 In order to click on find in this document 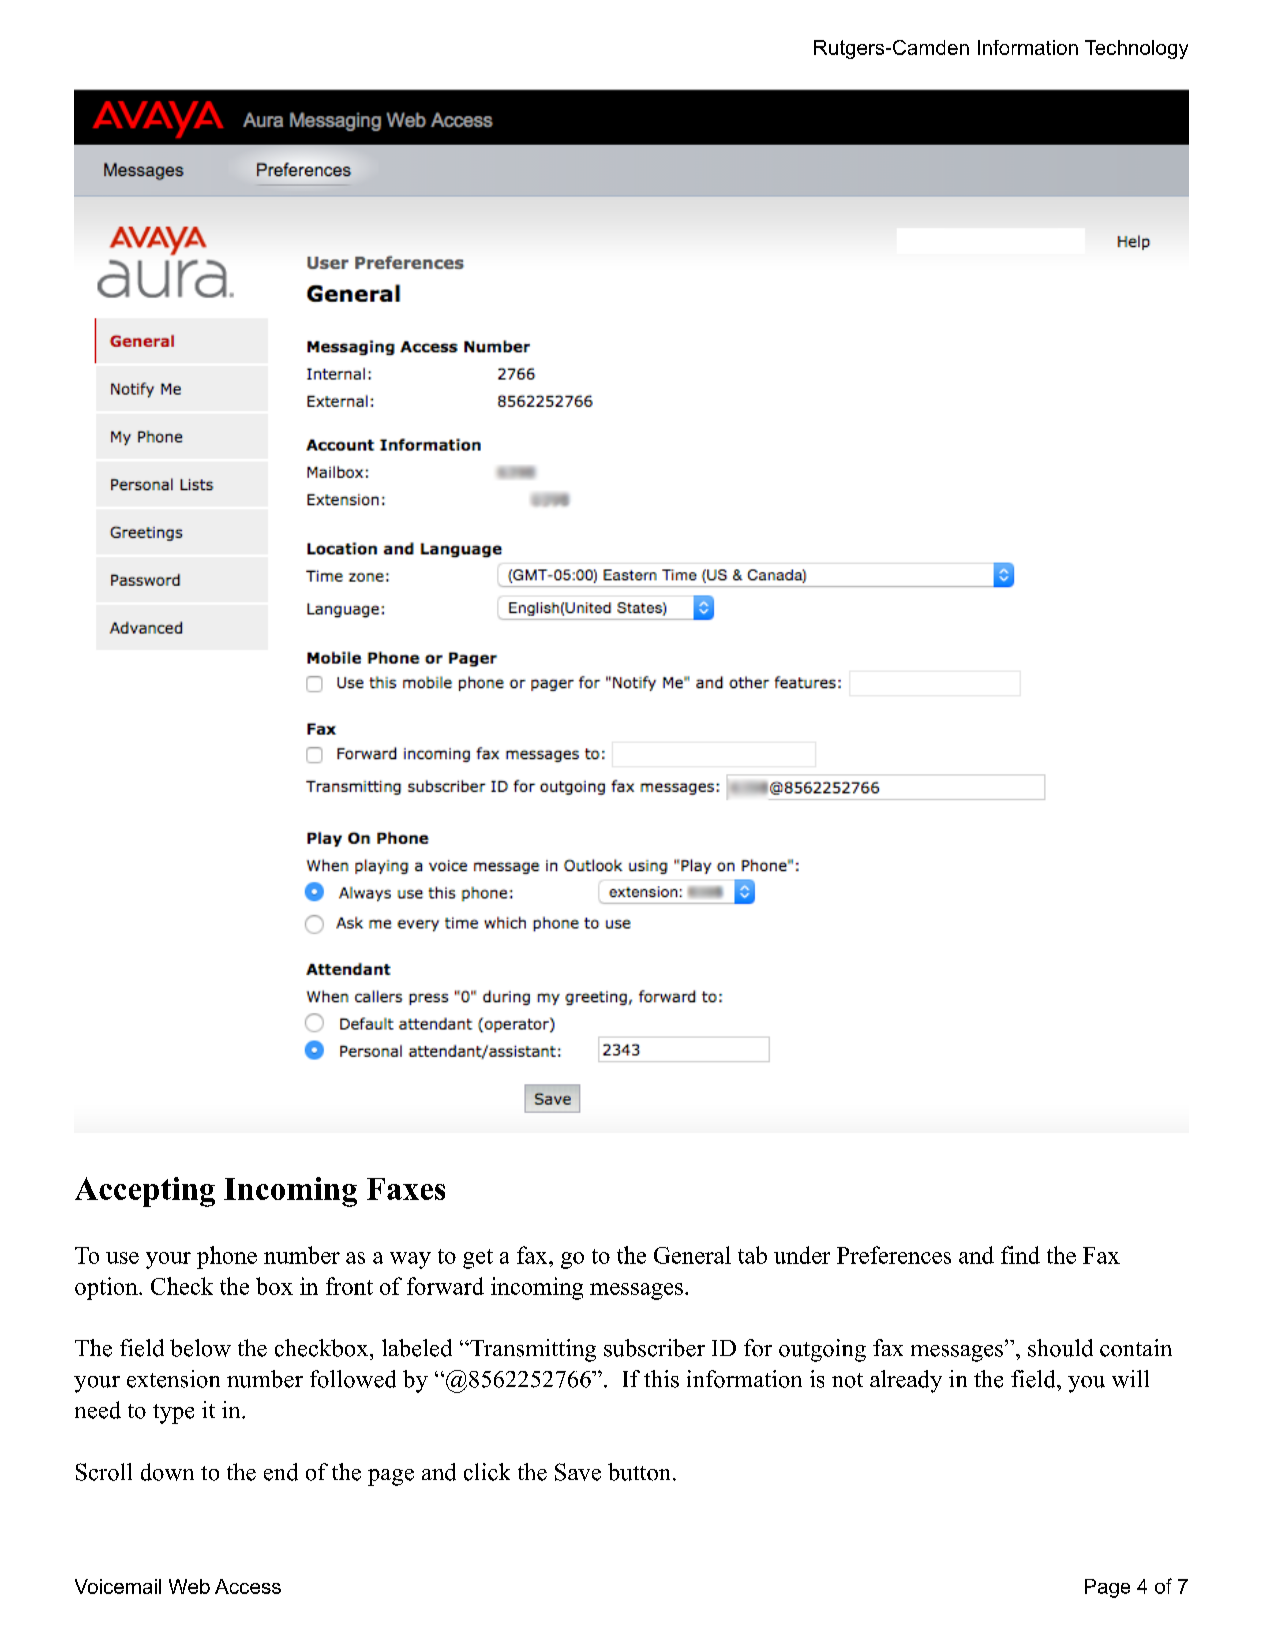, I will do `click(1020, 1255)`.
